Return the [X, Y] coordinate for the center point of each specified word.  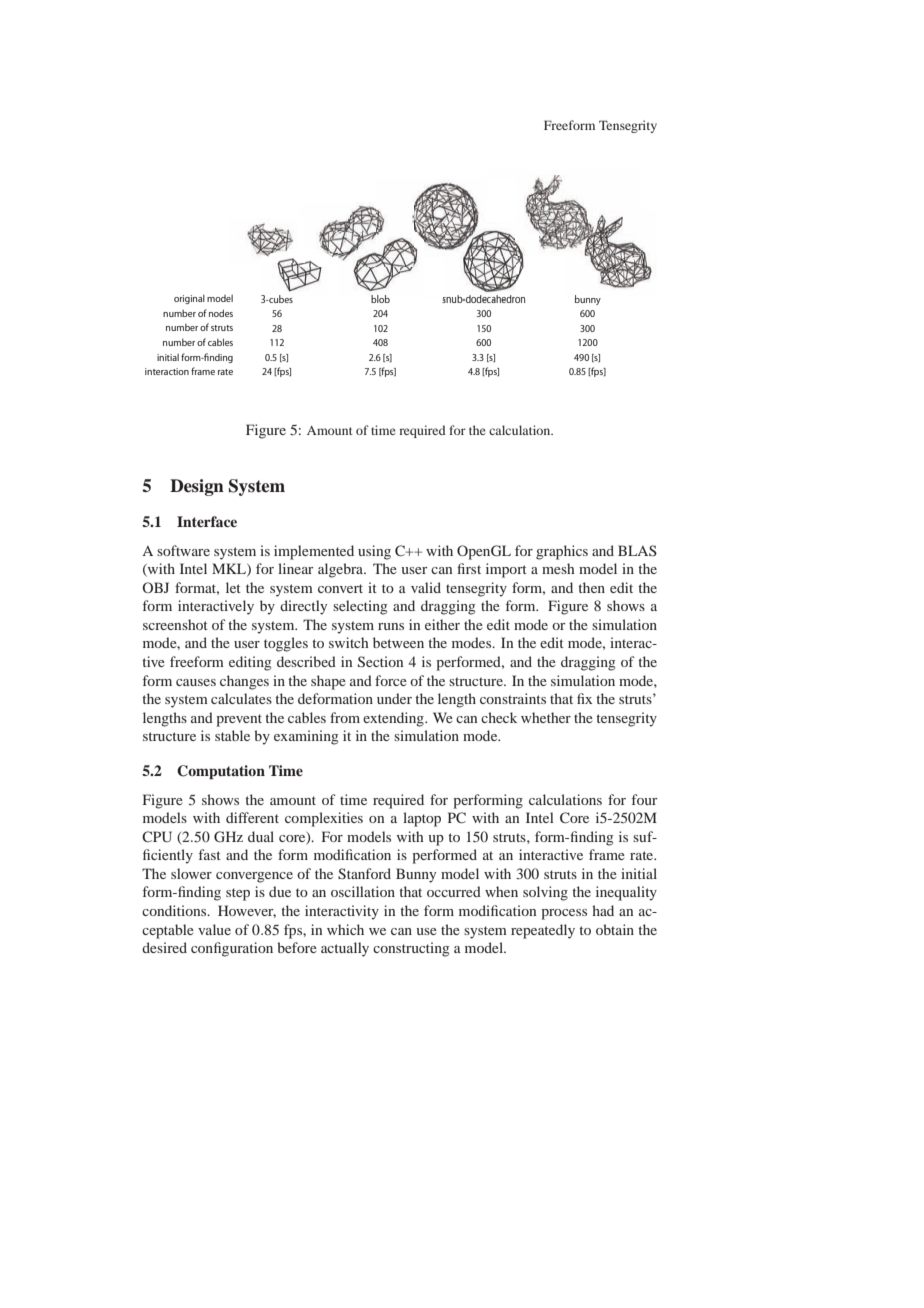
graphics [562, 552]
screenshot [175, 624]
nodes [221, 313]
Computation [221, 772]
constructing [411, 949]
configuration [232, 949]
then [591, 587]
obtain [615, 929]
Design [197, 487]
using [374, 552]
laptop [422, 819]
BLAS [637, 550]
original [189, 299]
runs [391, 626]
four [645, 799]
